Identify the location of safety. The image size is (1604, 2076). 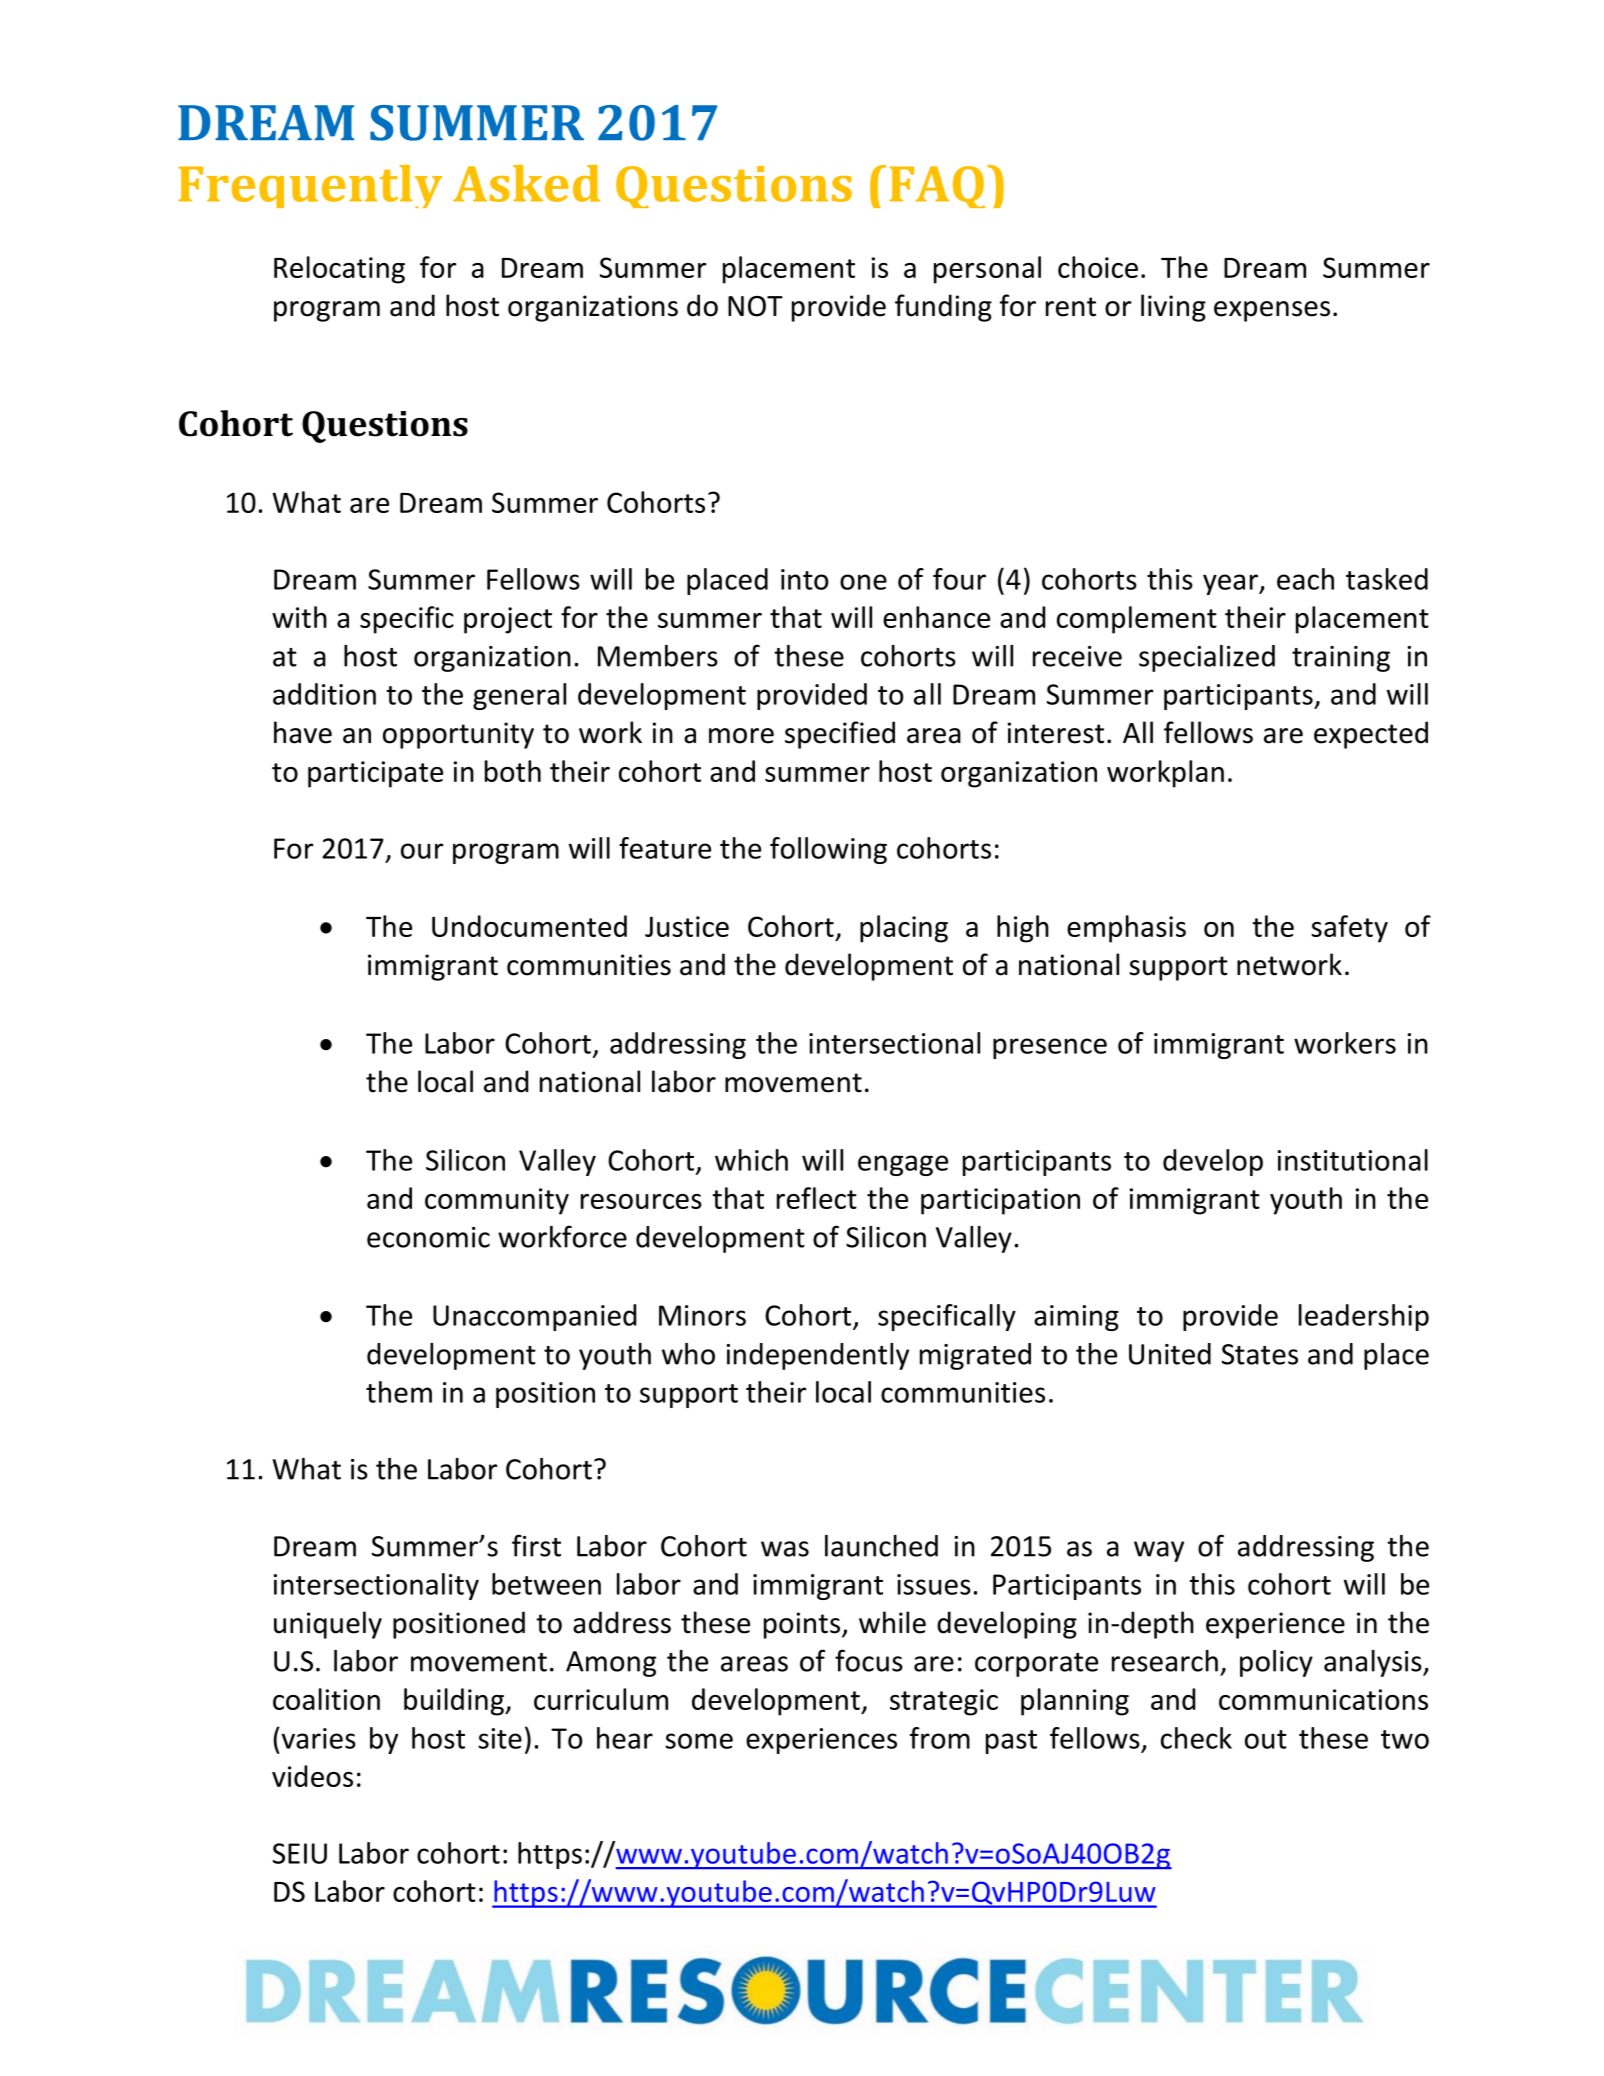
(1349, 929).
